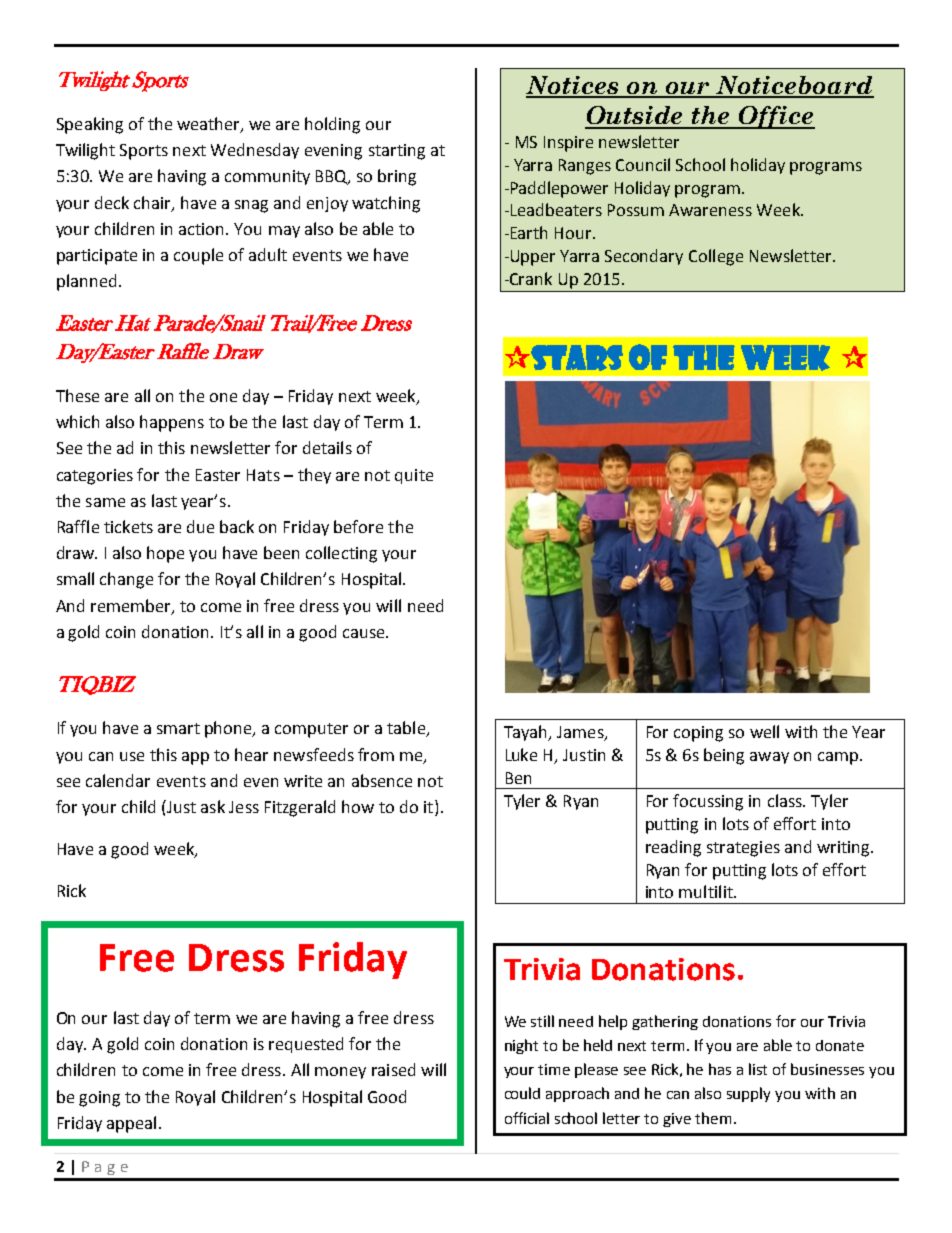 Image resolution: width=952 pixels, height=1233 pixels. Describe the element at coordinates (397, 152) in the page. I see `starting` at that location.
